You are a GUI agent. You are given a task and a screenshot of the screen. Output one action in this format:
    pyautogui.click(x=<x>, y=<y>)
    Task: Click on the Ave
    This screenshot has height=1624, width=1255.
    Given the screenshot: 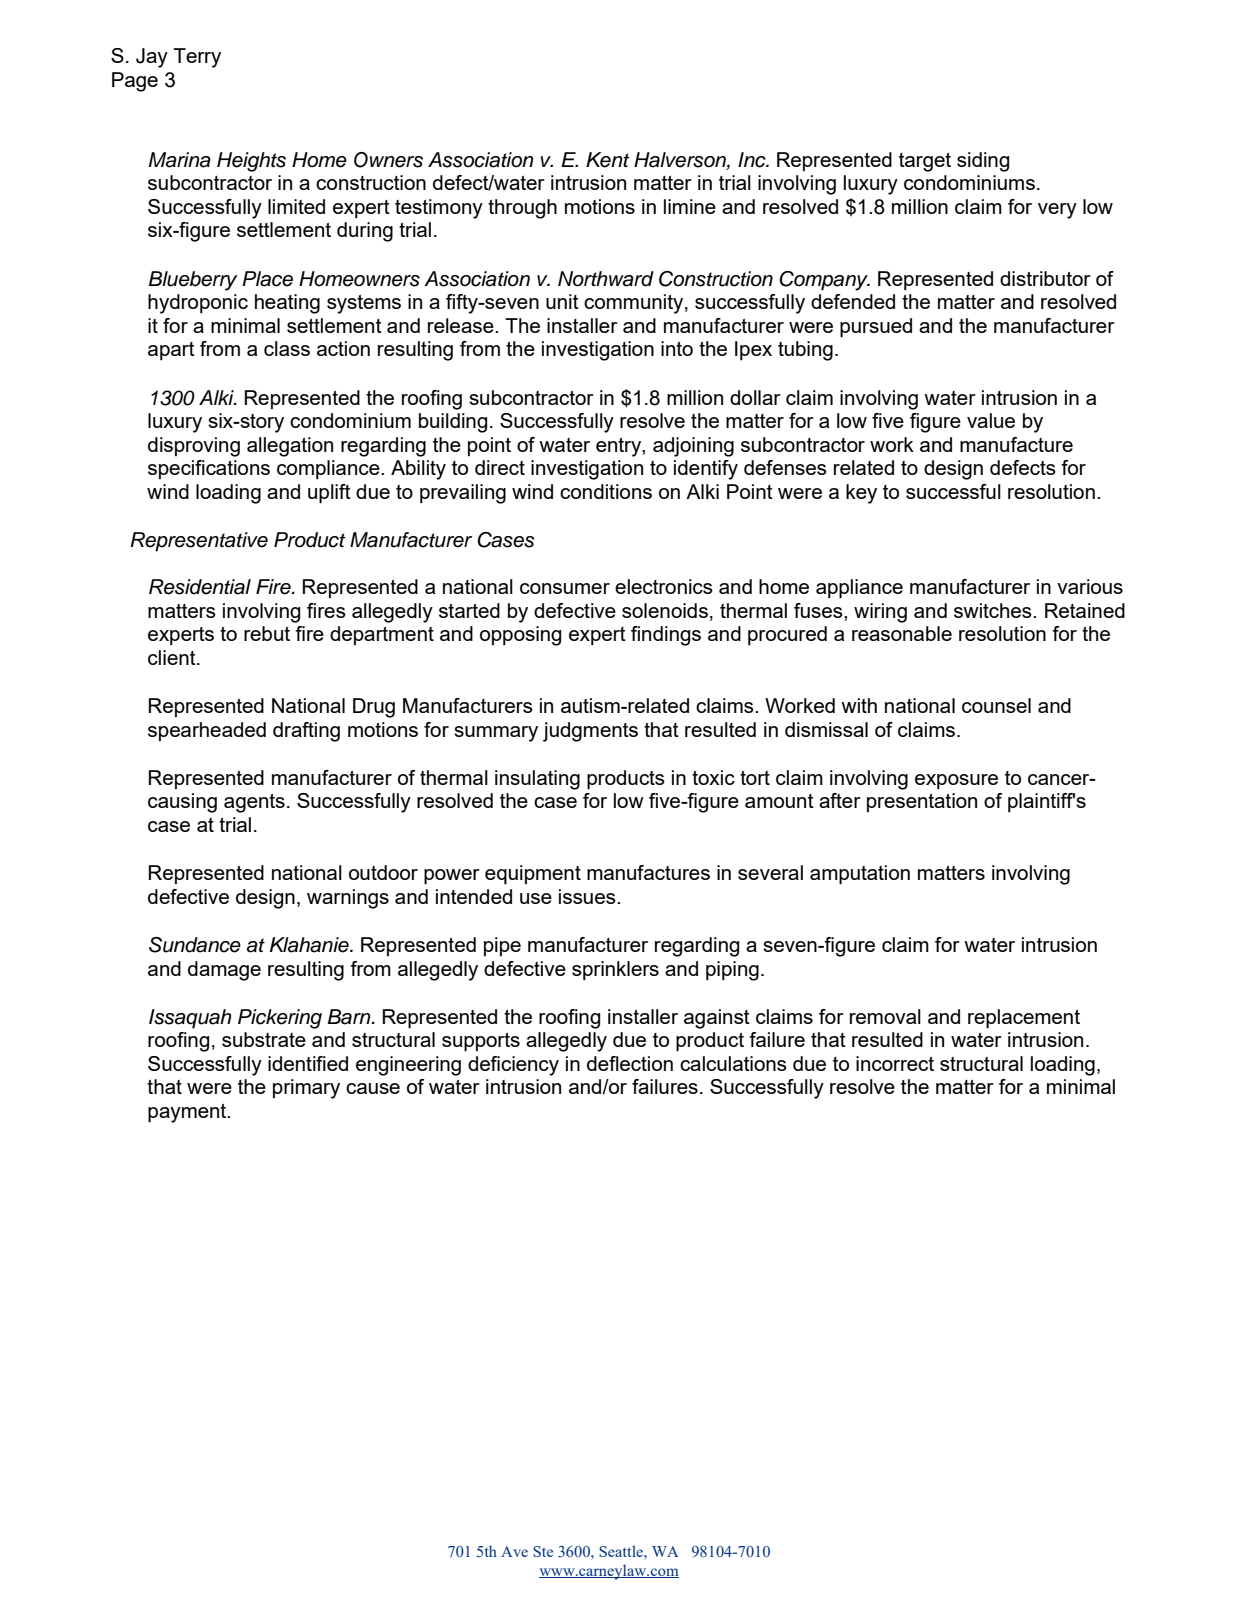 What is the action you would take?
    pyautogui.click(x=514, y=1551)
